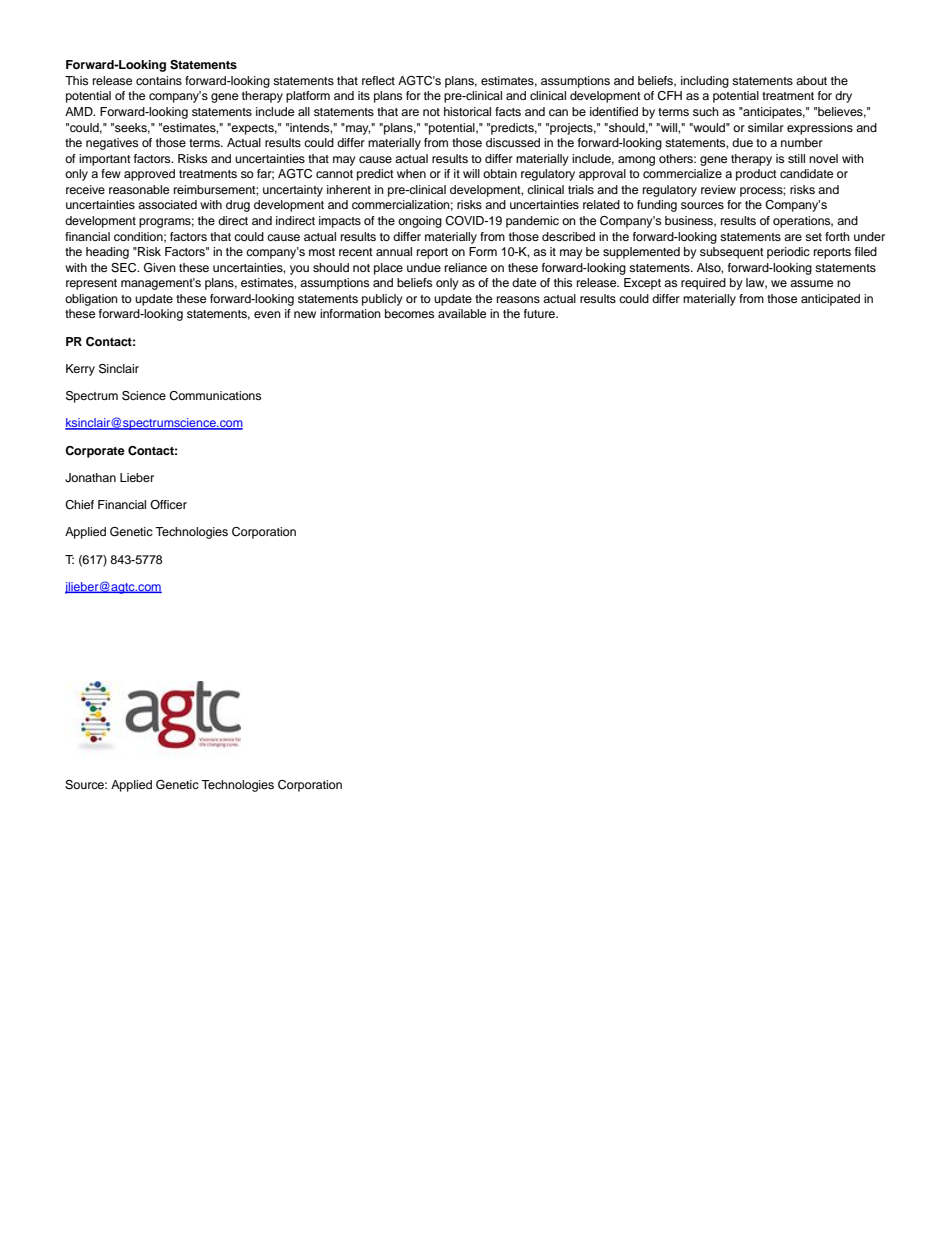 The height and width of the screenshot is (1233, 952). Describe the element at coordinates (811, 80) in the screenshot. I see `about` at that location.
